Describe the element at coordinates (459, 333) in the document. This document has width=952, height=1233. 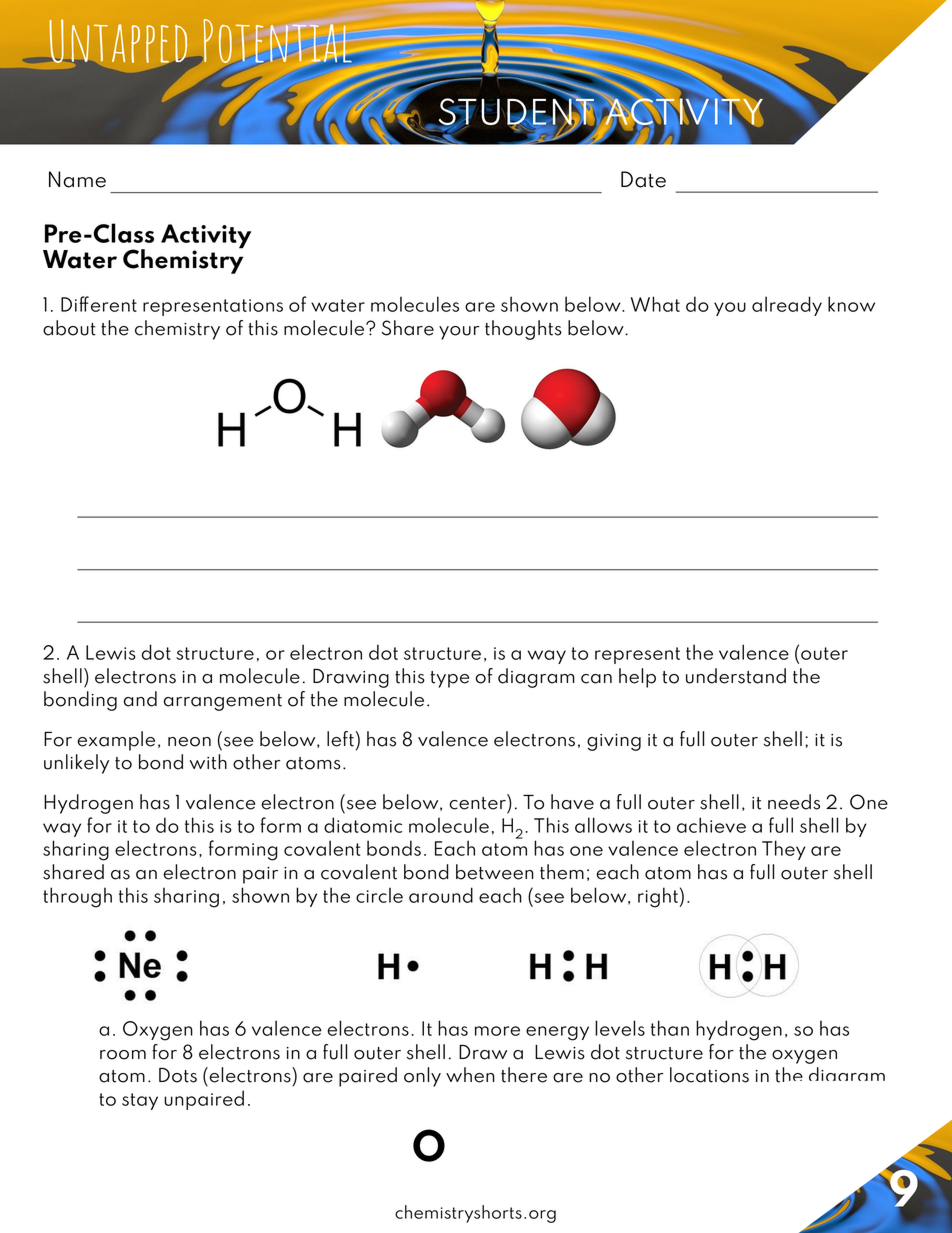
I see `your` at that location.
